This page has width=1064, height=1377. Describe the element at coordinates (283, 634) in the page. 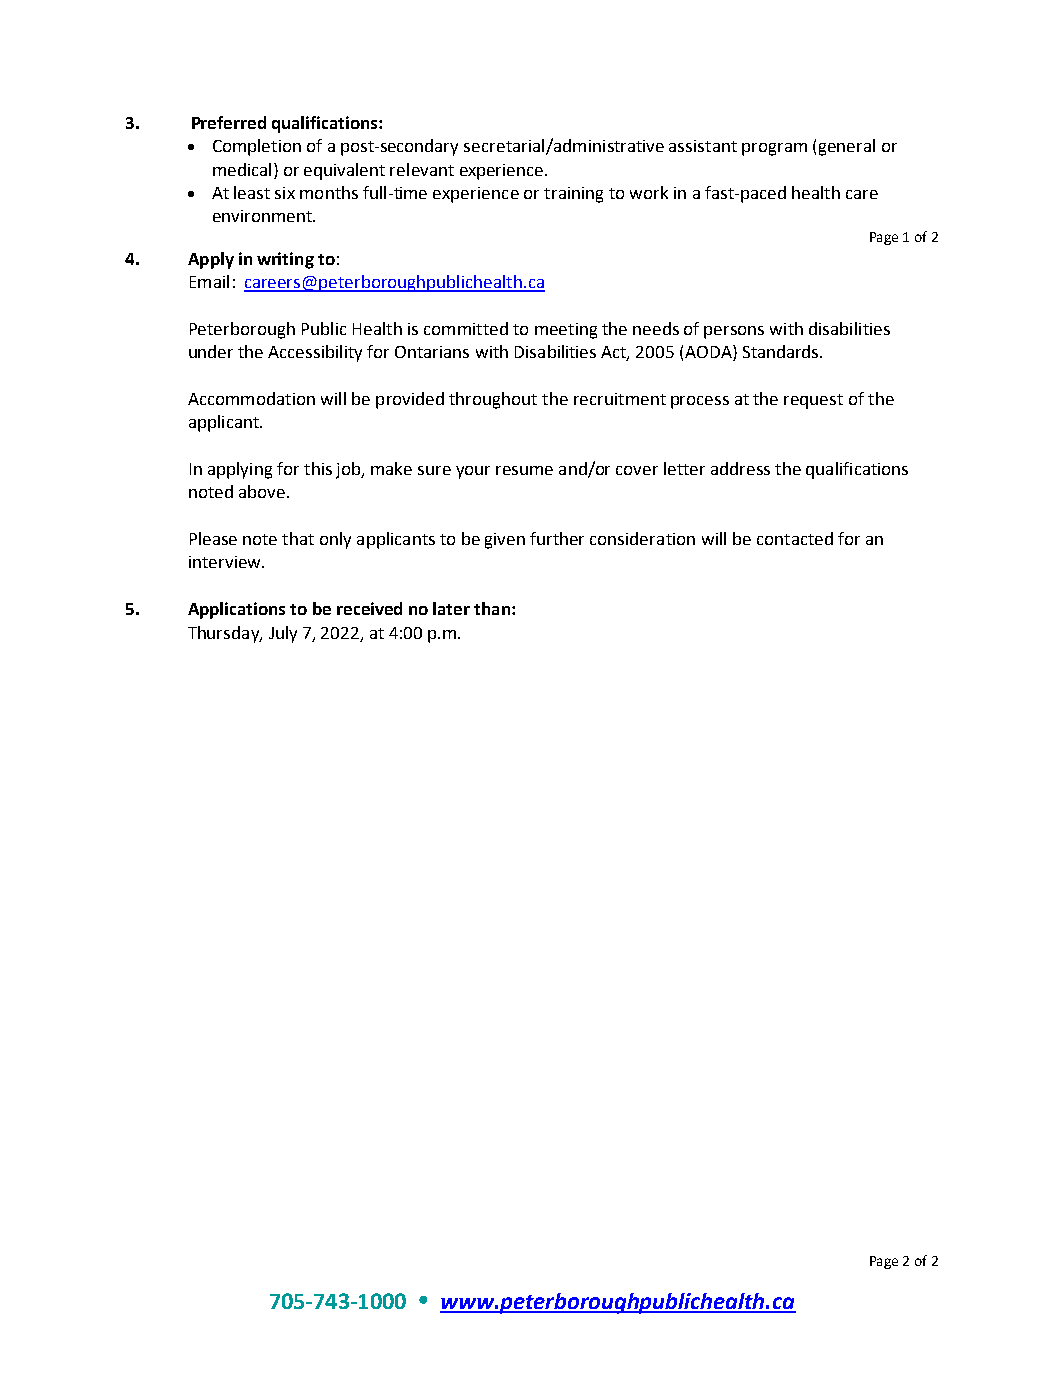

I see `July` at that location.
